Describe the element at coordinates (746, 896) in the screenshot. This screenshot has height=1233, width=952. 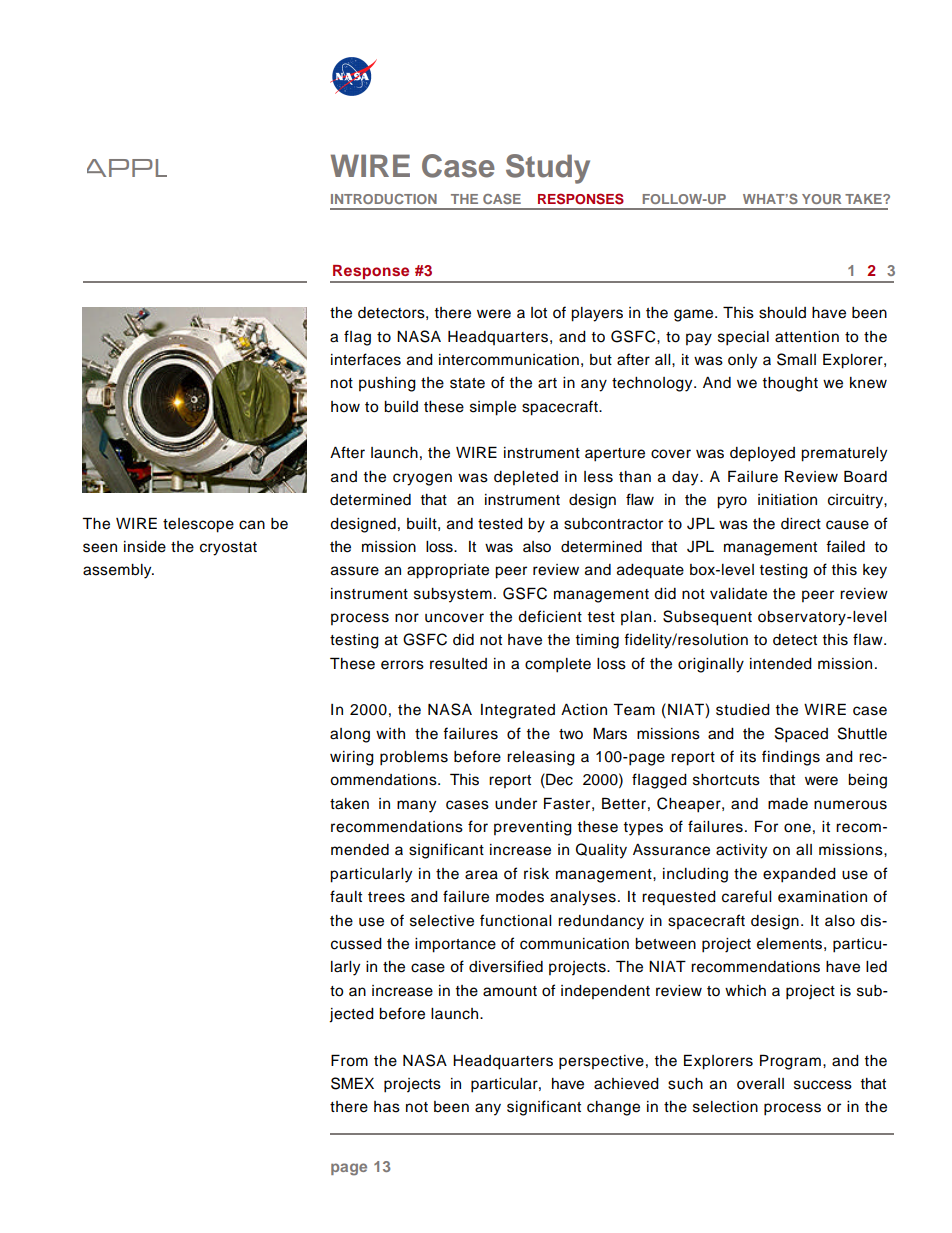
I see `careful` at that location.
